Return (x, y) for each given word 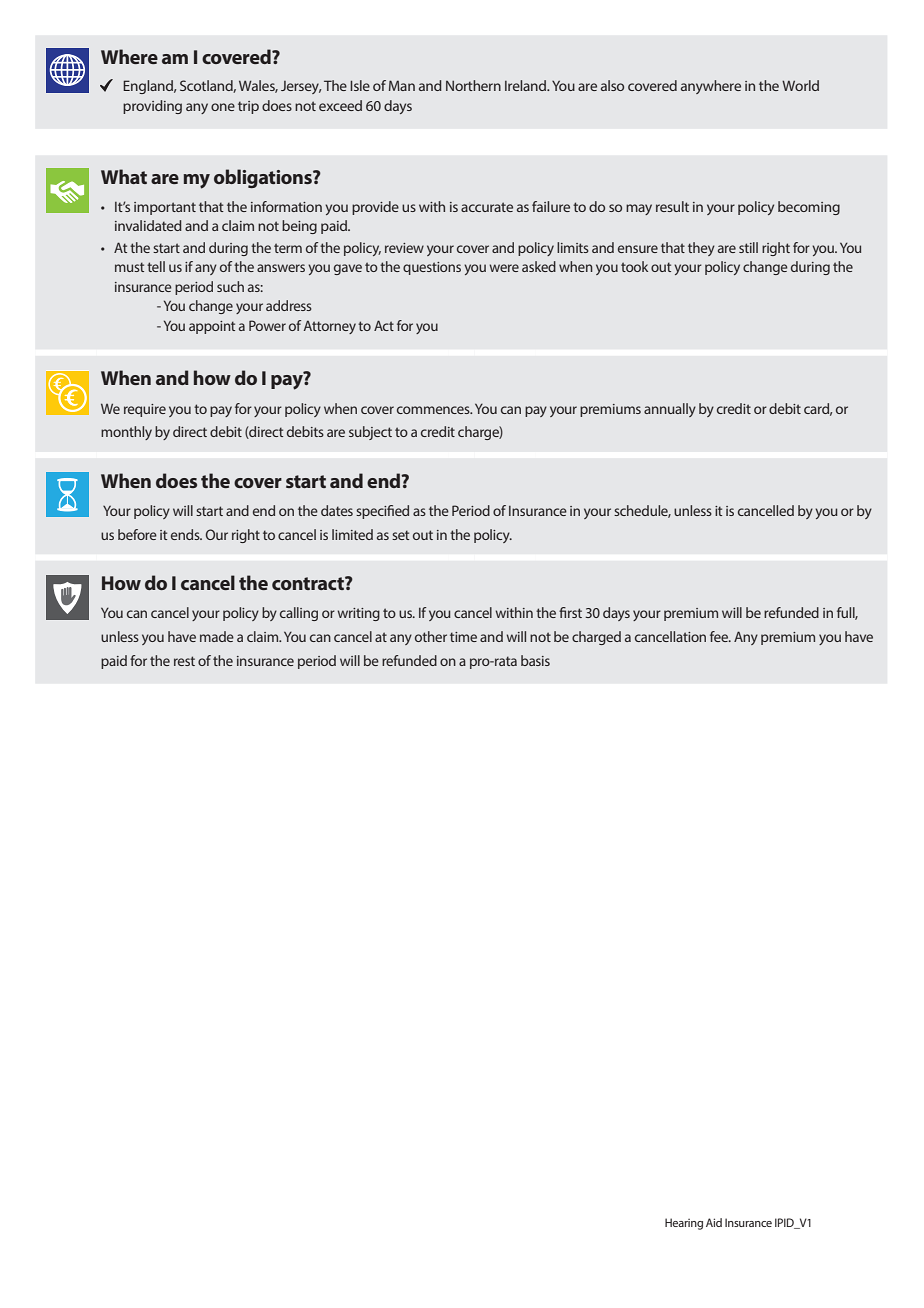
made (217, 636)
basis (535, 660)
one (223, 107)
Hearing (684, 1224)
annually (670, 410)
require (145, 410)
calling (299, 614)
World (800, 85)
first (570, 612)
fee (720, 636)
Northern (473, 85)
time (463, 637)
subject (370, 433)
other (431, 636)
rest (184, 661)
